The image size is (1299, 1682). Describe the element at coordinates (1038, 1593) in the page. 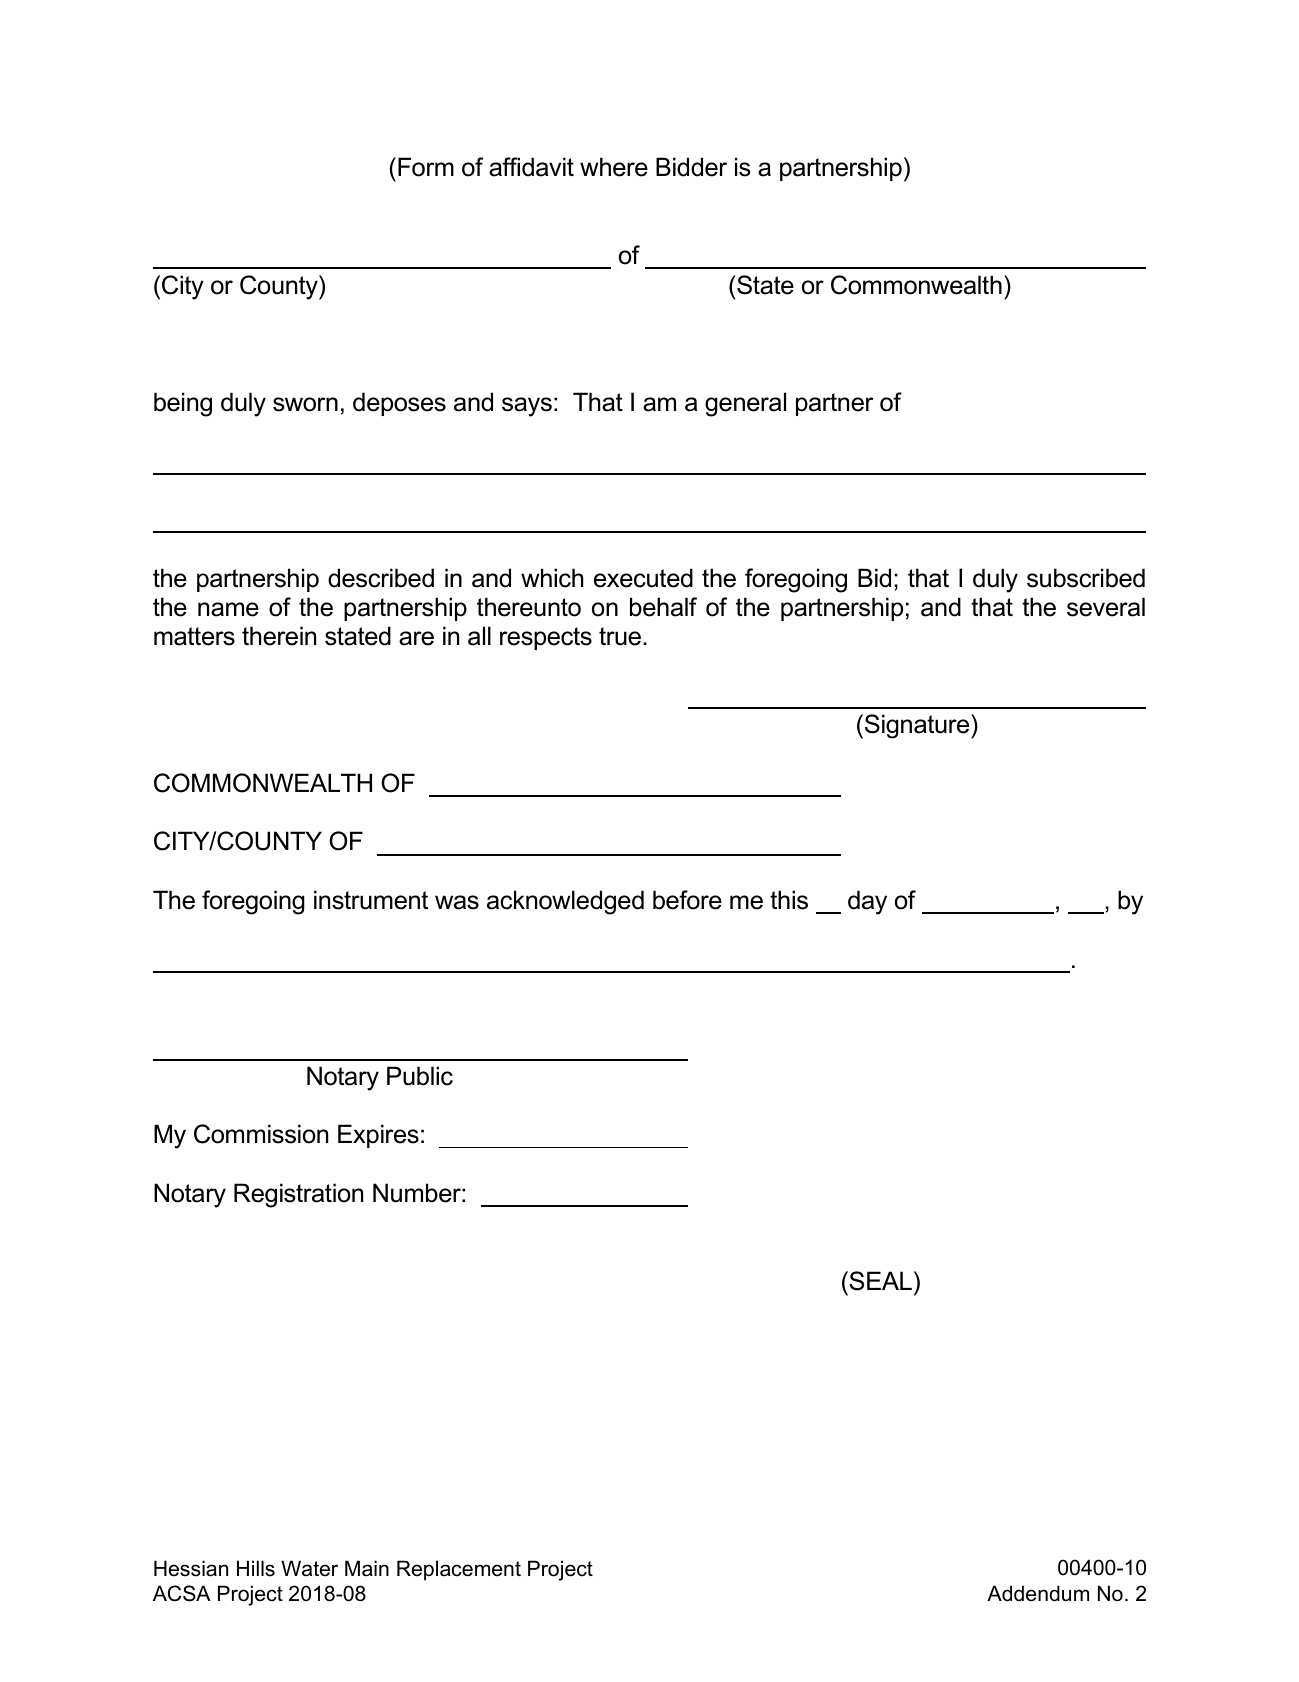

I see `Addendum` at that location.
